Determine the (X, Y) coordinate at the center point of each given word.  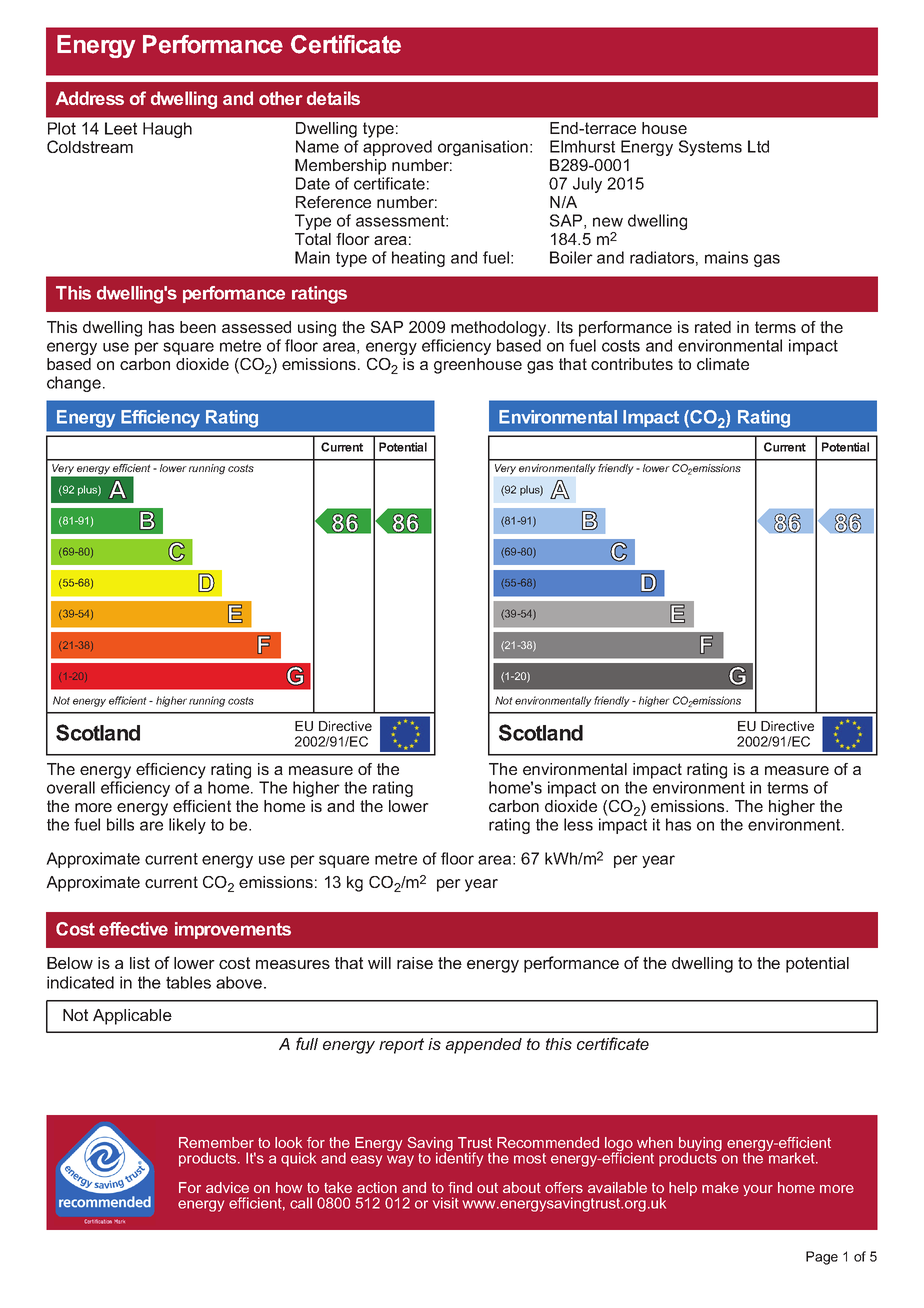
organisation (483, 148)
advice (227, 1187)
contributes (632, 364)
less (578, 824)
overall (71, 787)
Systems (710, 148)
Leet (121, 128)
